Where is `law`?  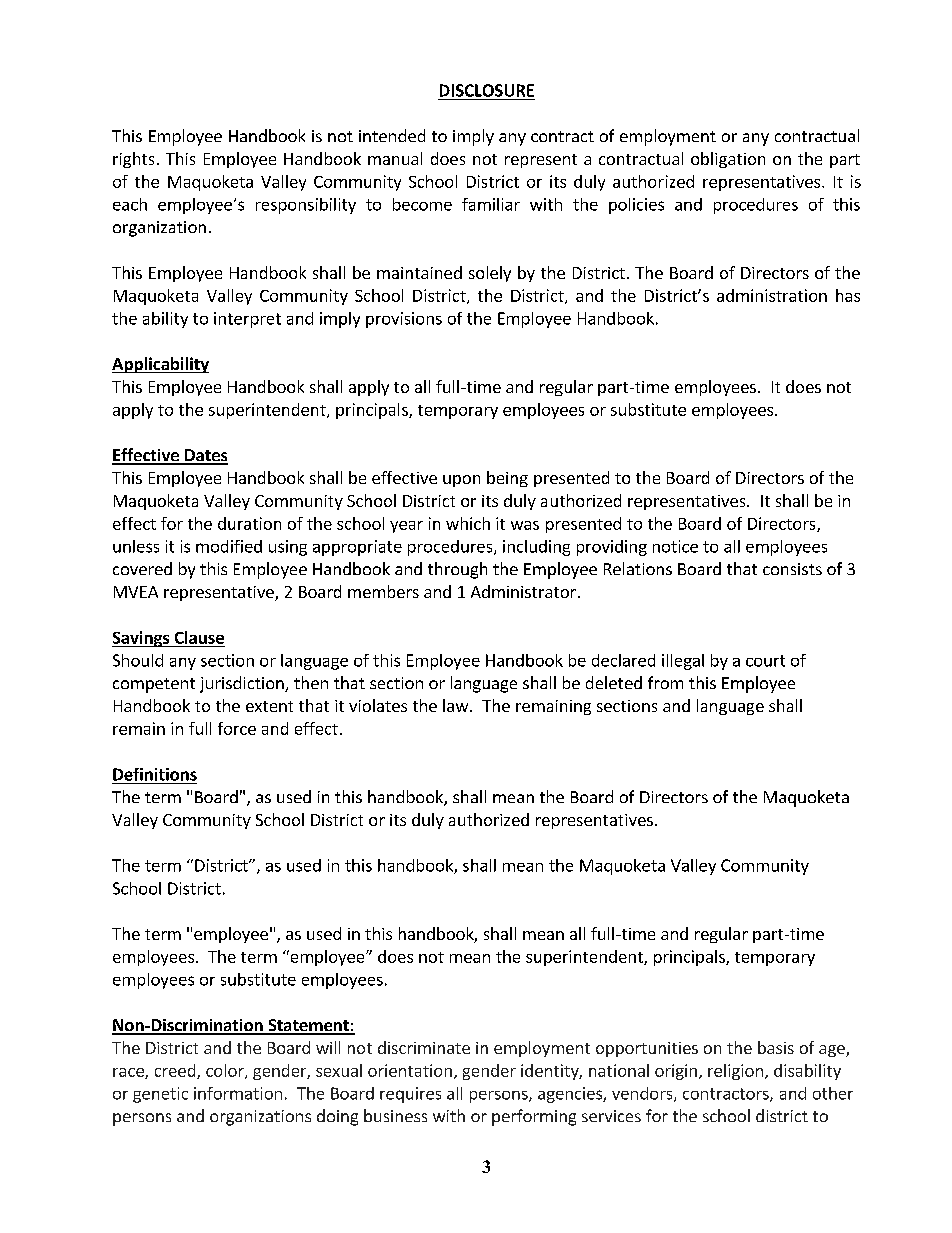
law is located at coordinates (457, 705).
